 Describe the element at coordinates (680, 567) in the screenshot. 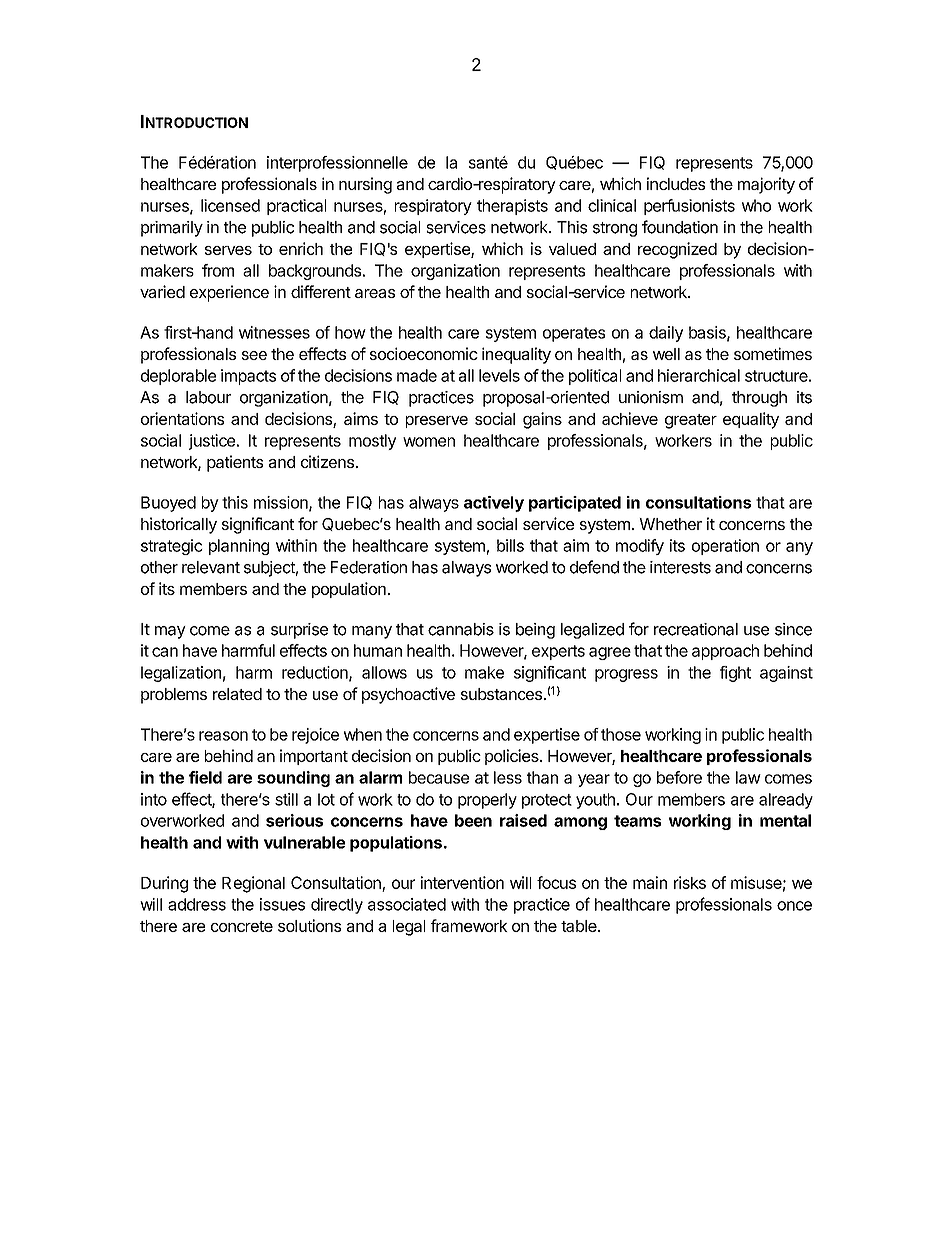

I see `interests` at that location.
